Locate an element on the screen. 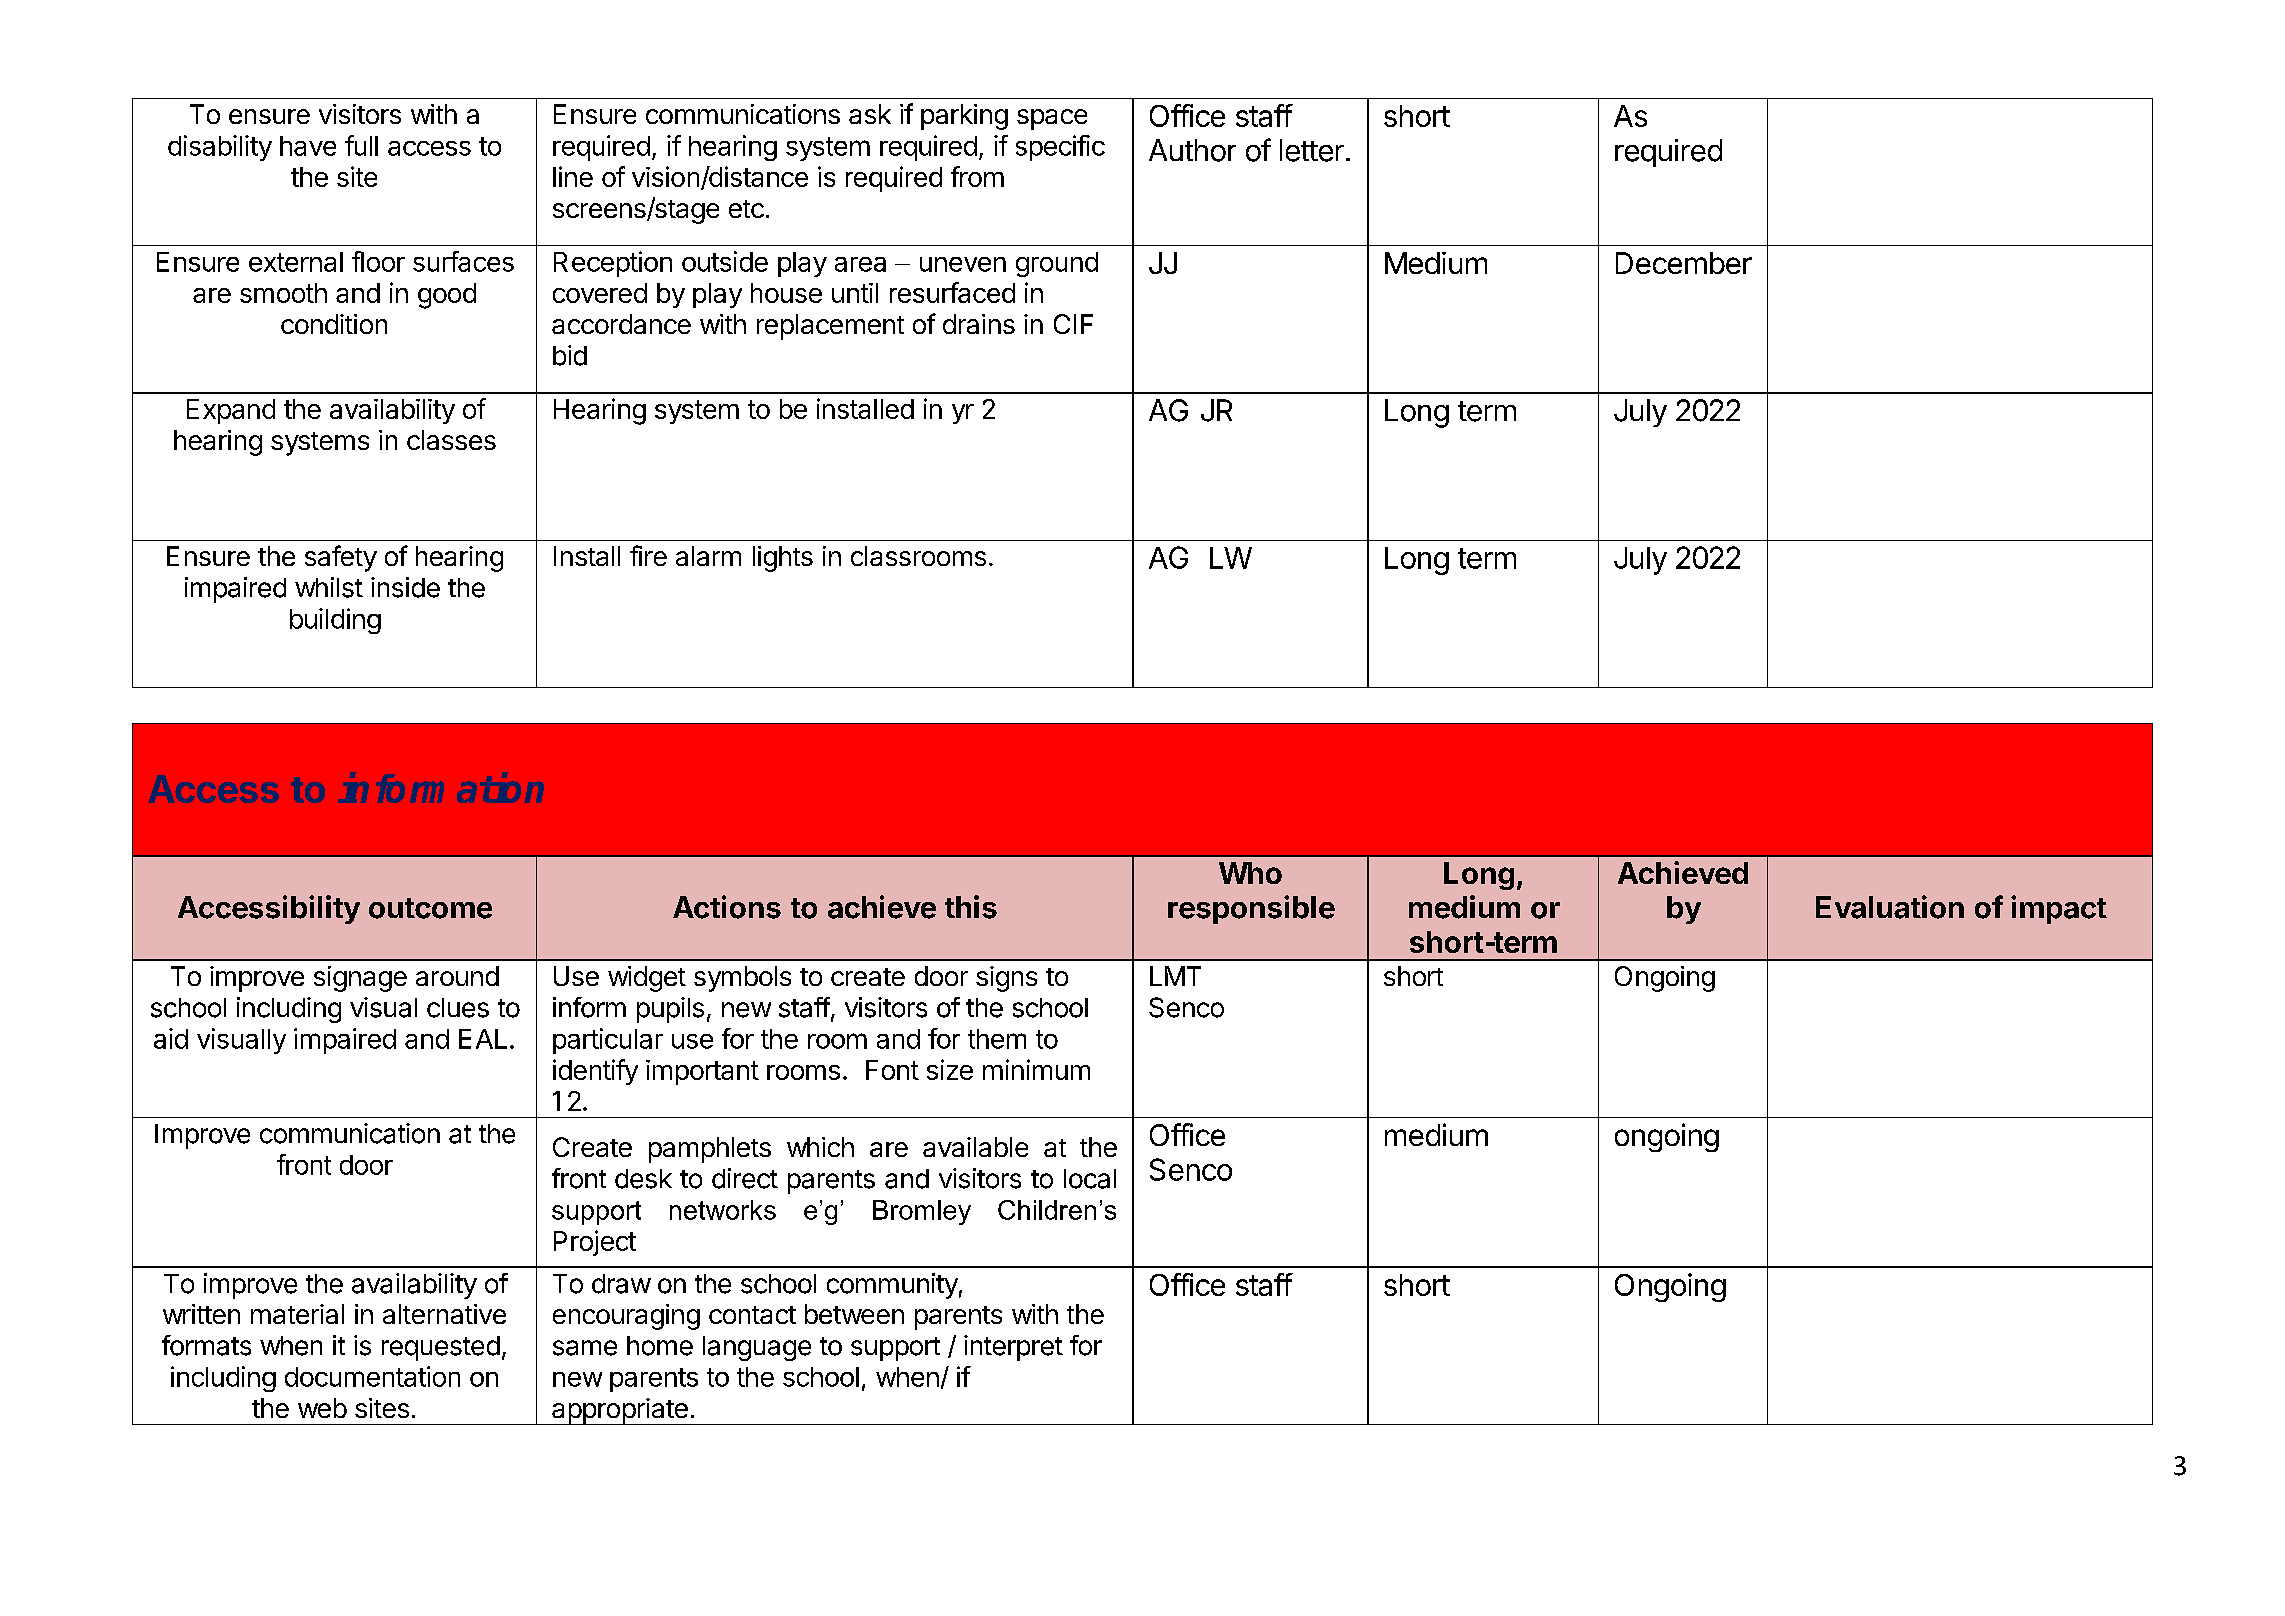  Evaluation is located at coordinates (1890, 907).
